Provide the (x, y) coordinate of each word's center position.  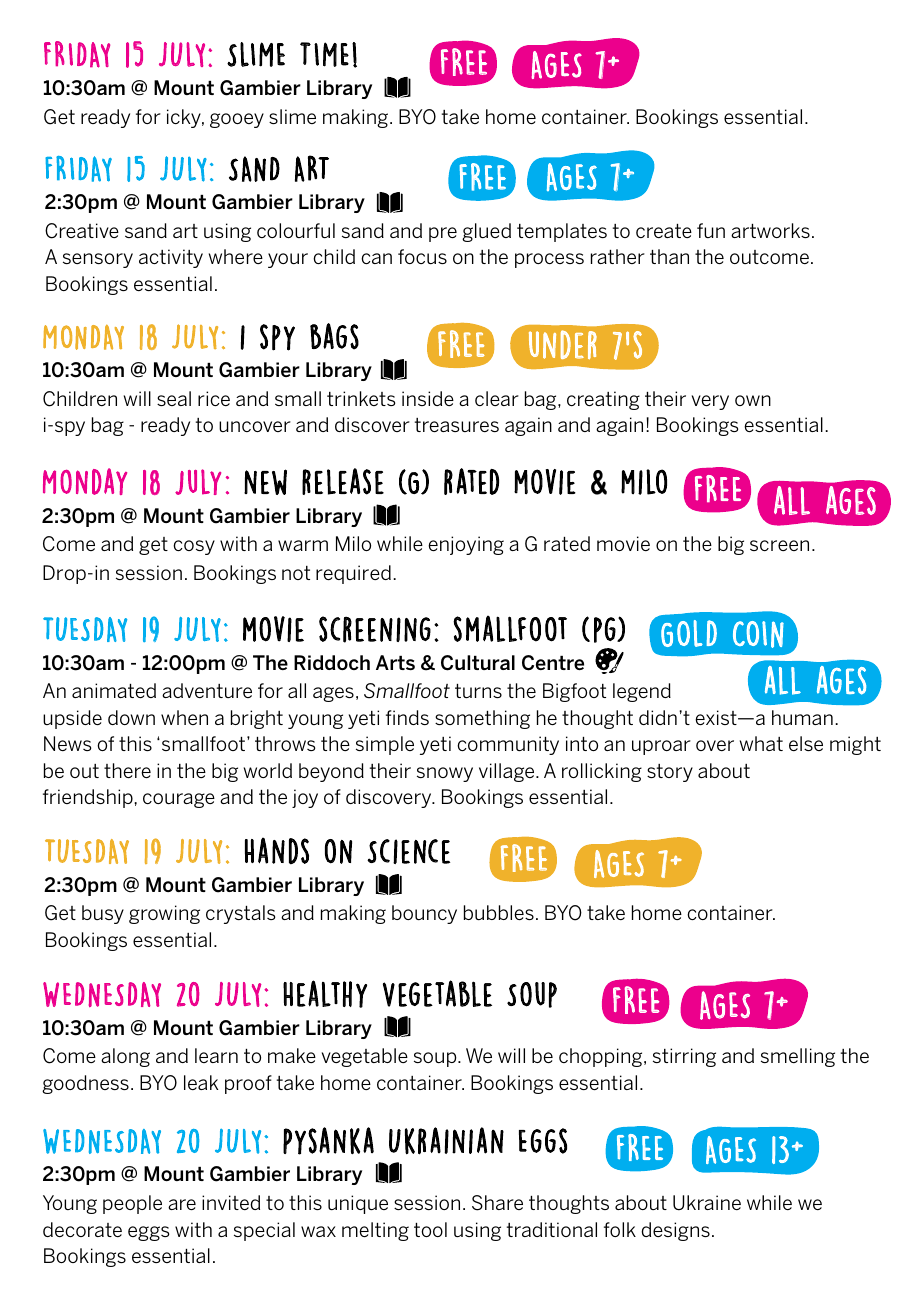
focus (422, 256)
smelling (798, 1057)
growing (164, 914)
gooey (237, 120)
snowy (445, 774)
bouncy (424, 914)
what (761, 743)
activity (171, 258)
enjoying (466, 545)
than (669, 256)
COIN (758, 634)
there (127, 770)
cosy (194, 547)
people (132, 1204)
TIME (324, 54)
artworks (770, 230)
